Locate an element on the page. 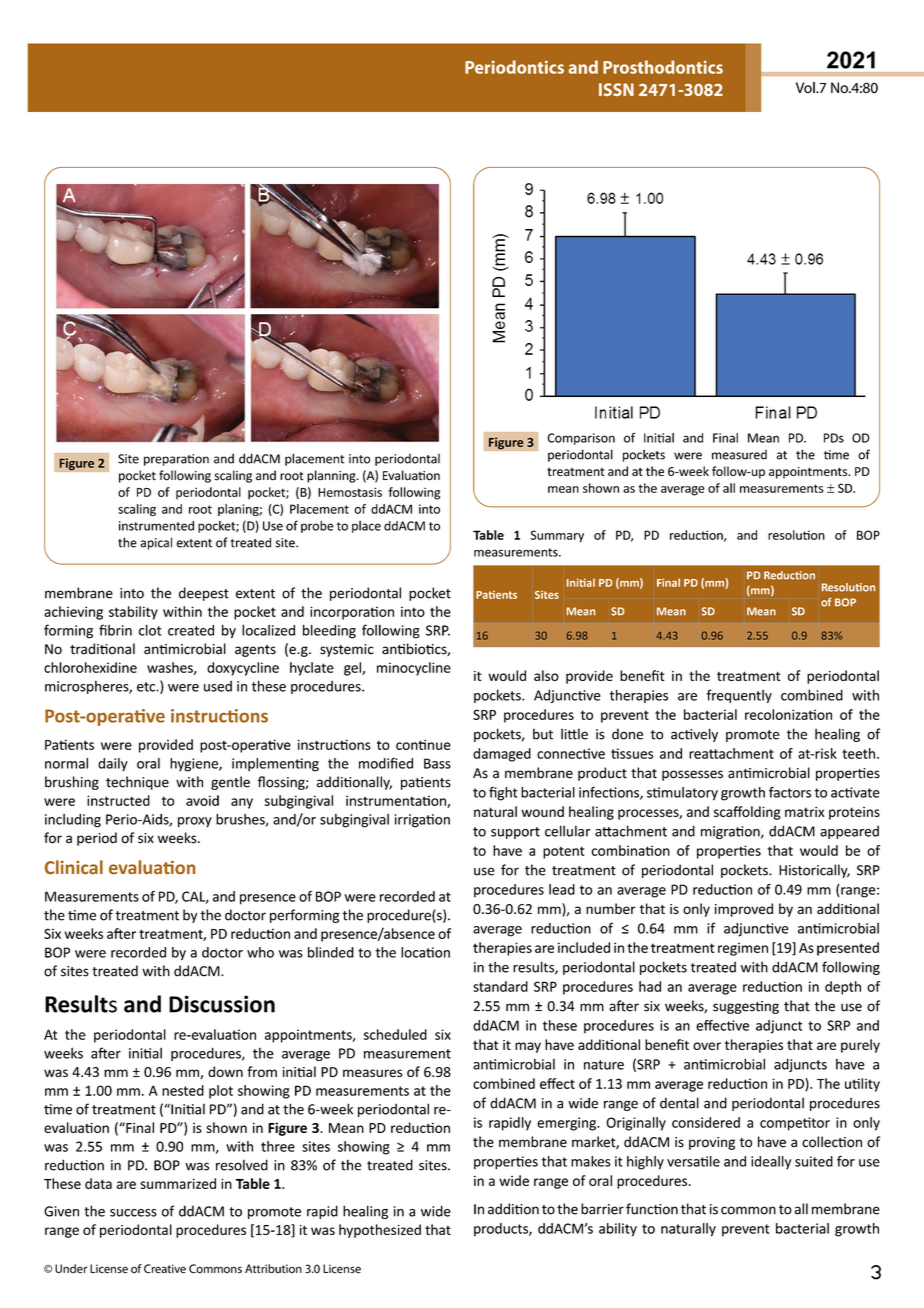  Comparison is located at coordinates (581, 439).
